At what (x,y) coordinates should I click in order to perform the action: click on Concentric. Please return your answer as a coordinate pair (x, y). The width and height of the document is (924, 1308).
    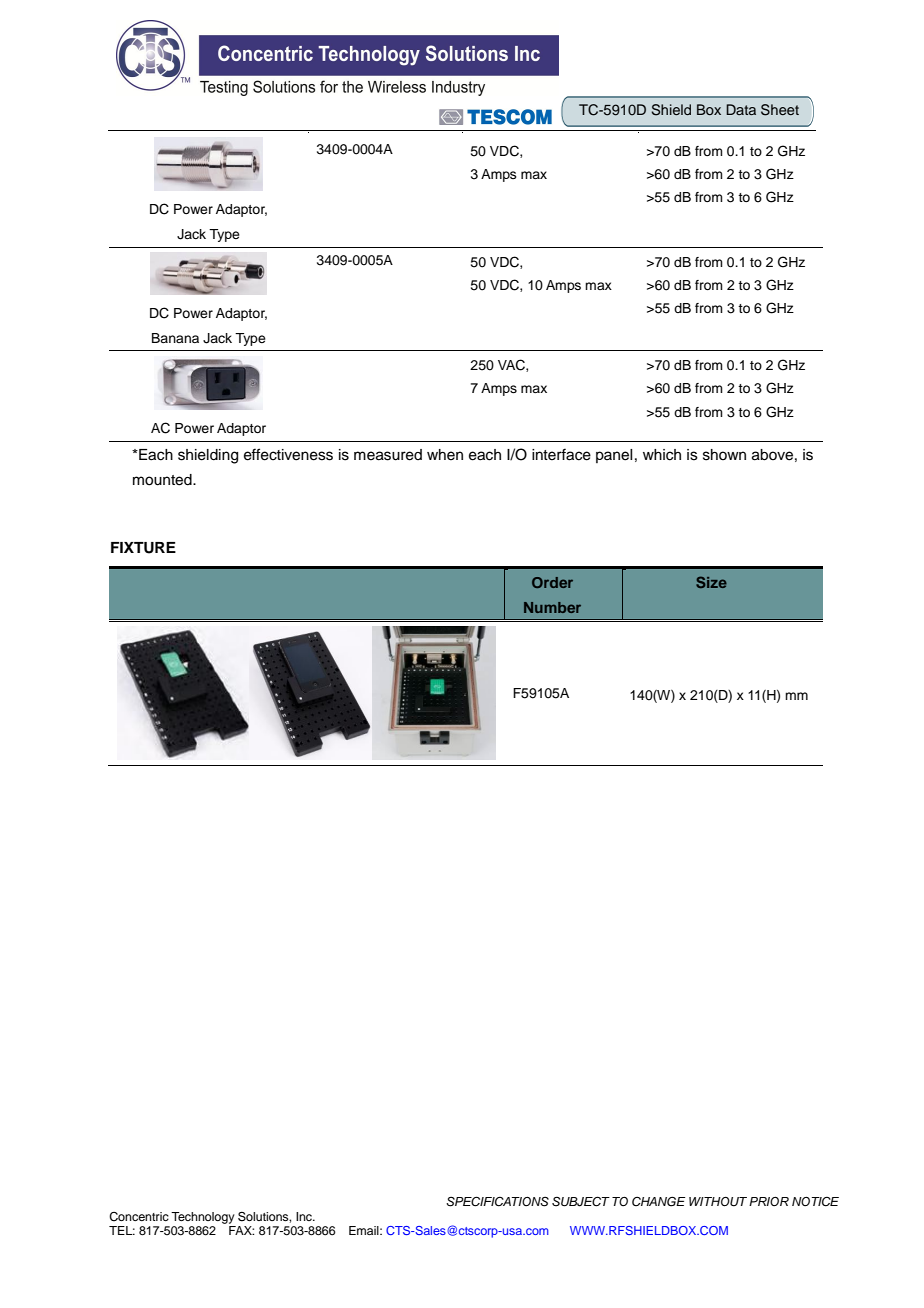
    Looking at the image, I should click on (139, 1217).
